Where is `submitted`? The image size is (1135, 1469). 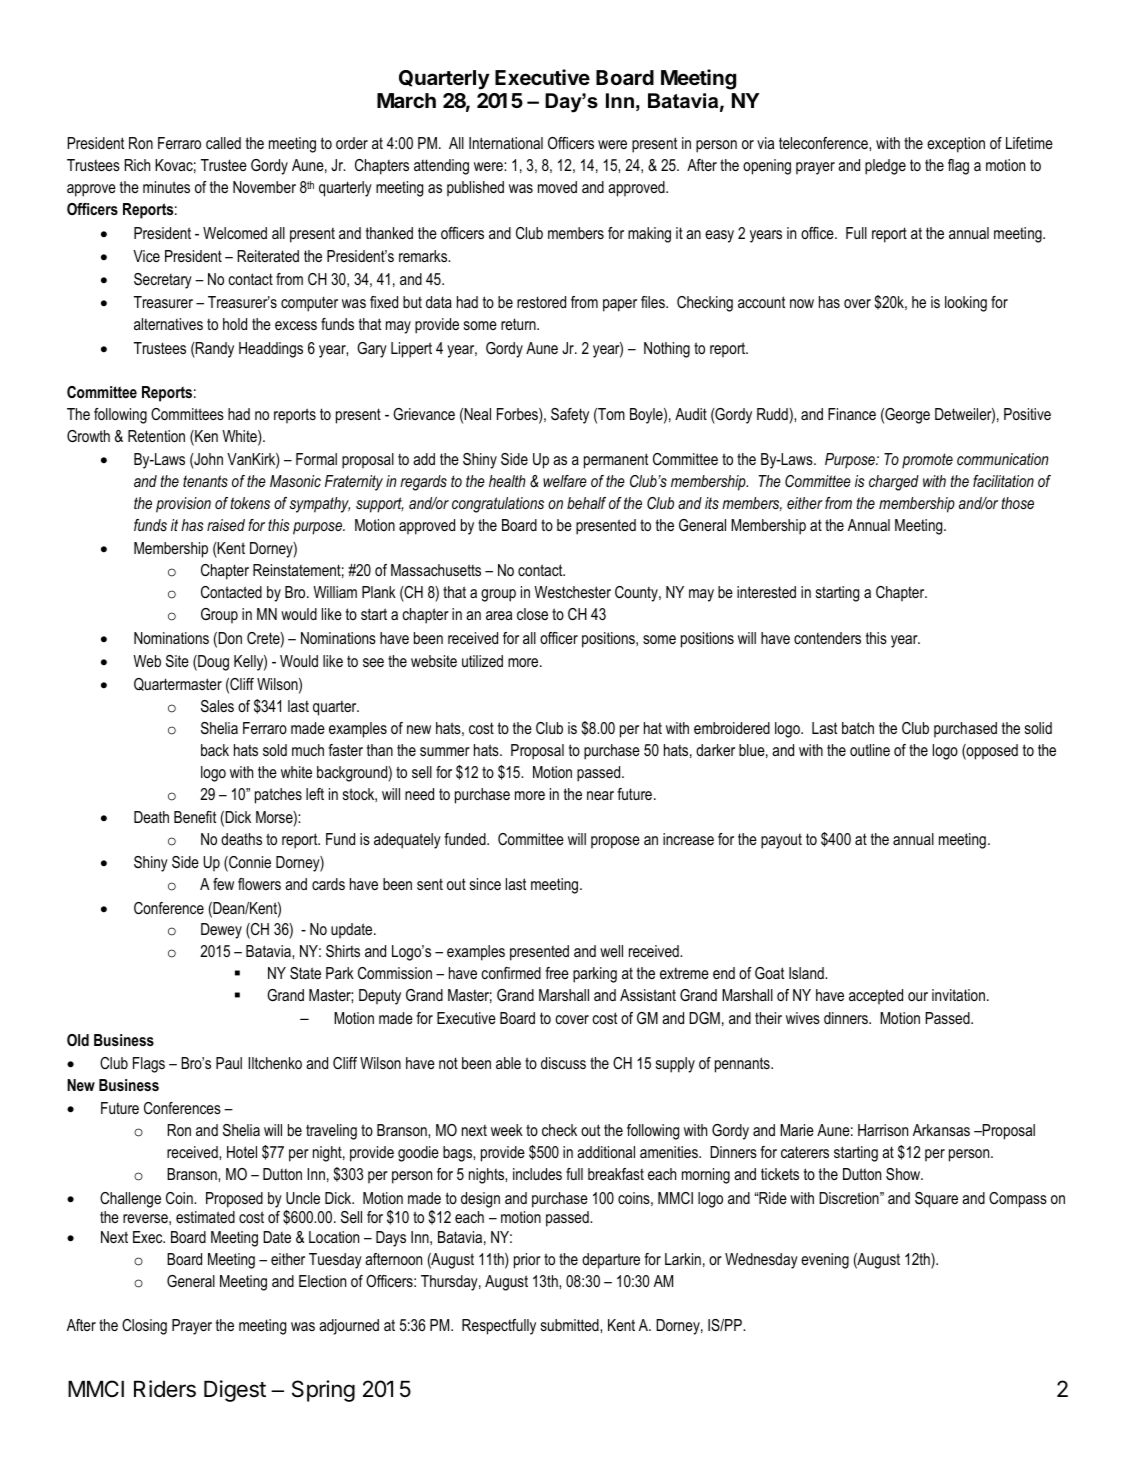 submitted is located at coordinates (571, 1325).
